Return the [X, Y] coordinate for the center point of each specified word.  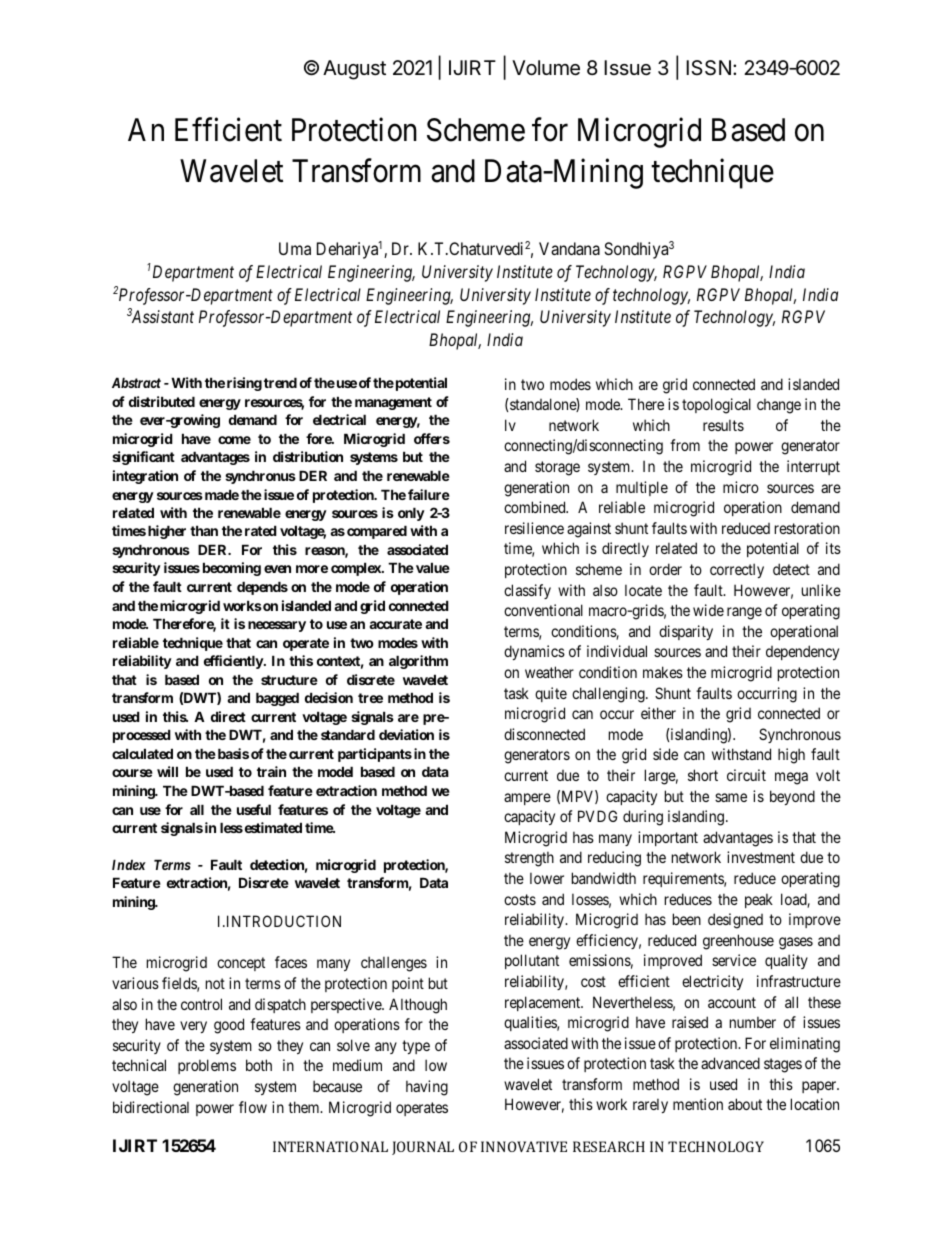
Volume [546, 68]
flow [253, 1107]
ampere [527, 799]
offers [432, 438]
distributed [162, 401]
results [723, 425]
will [167, 771]
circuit [746, 775]
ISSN [708, 68]
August [354, 70]
